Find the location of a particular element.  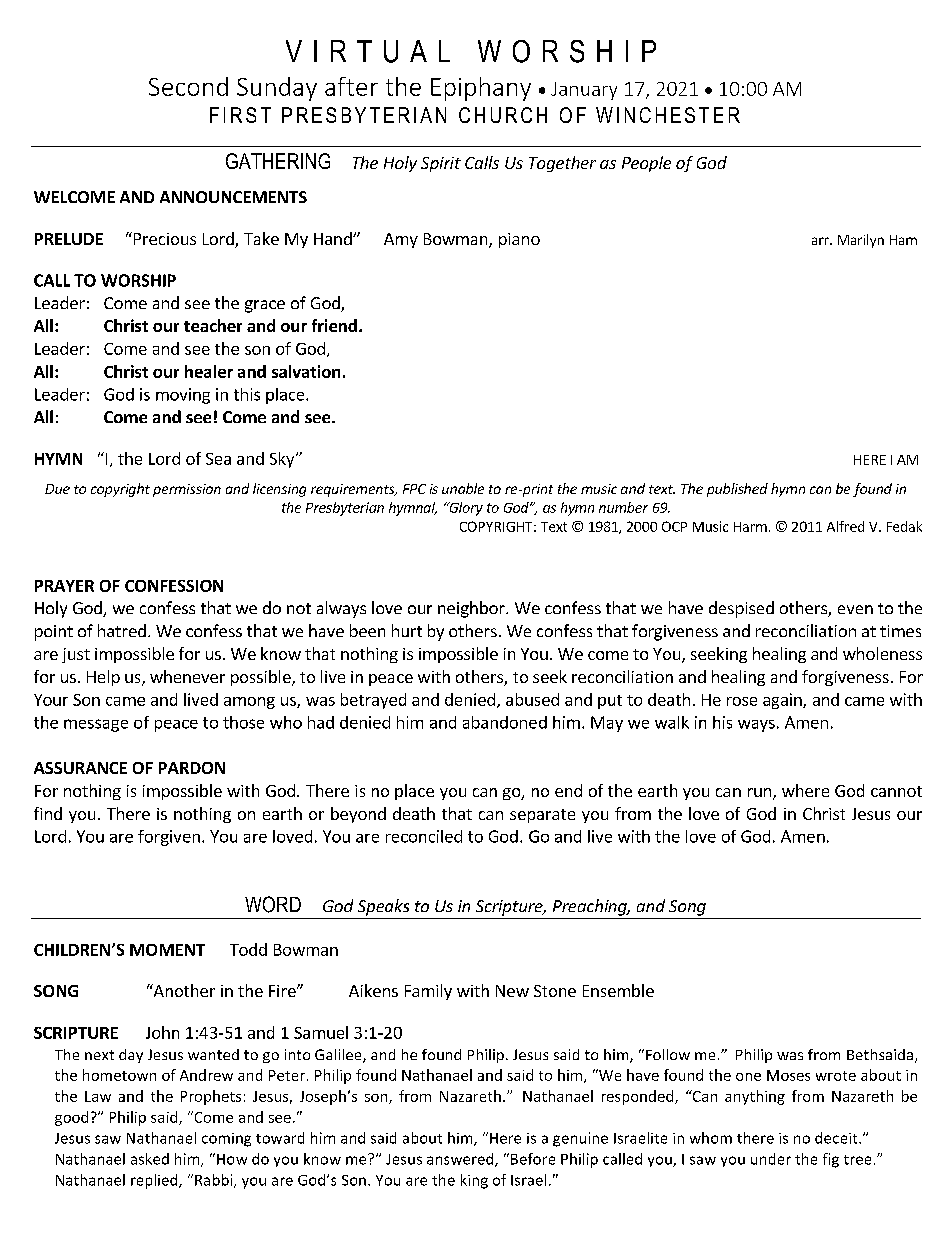

hatred is located at coordinates (122, 630).
